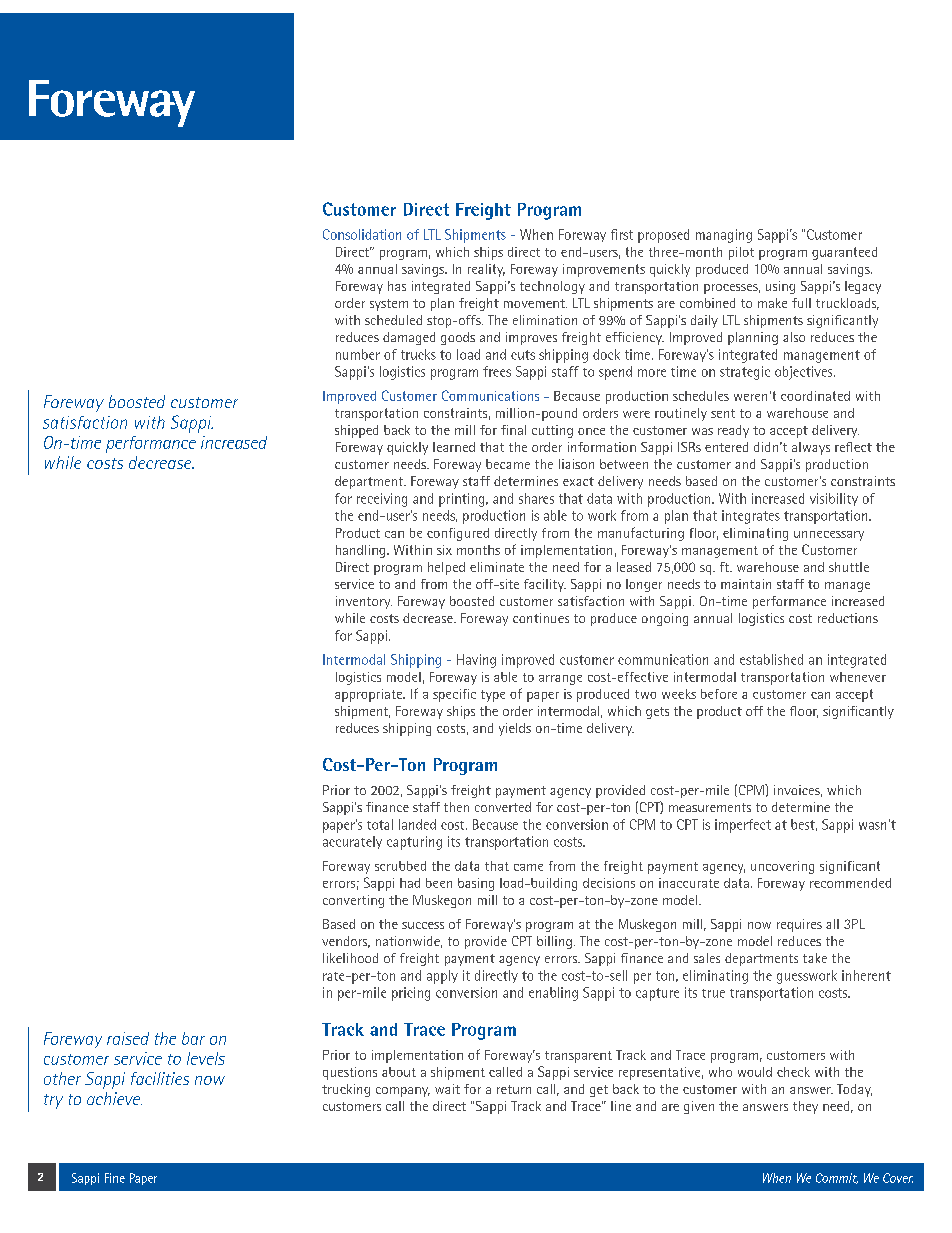 The image size is (952, 1233). I want to click on pilot, so click(741, 253).
